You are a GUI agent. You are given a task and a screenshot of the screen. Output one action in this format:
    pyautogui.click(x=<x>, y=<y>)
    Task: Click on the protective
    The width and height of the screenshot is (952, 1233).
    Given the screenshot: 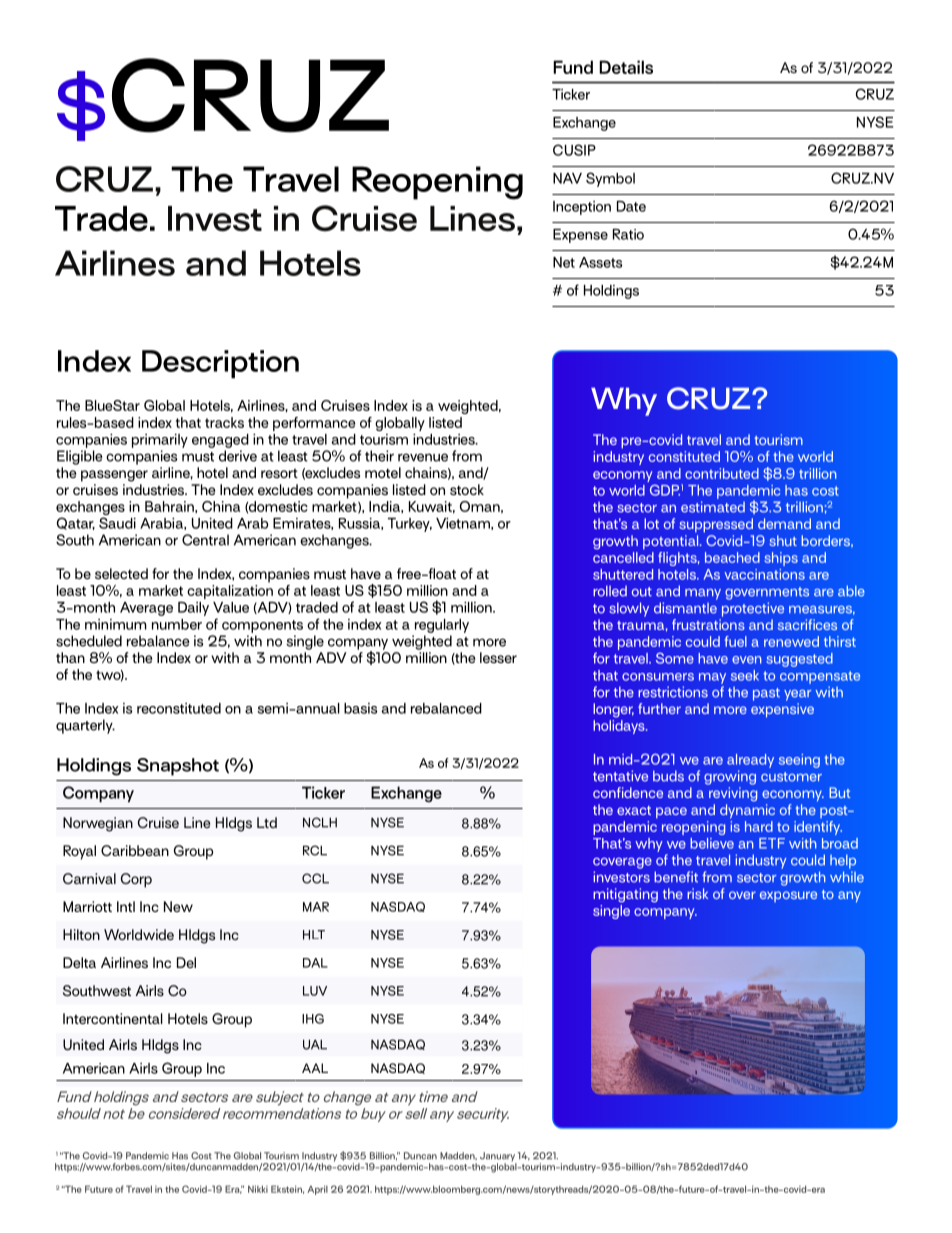 What is the action you would take?
    pyautogui.click(x=753, y=609)
